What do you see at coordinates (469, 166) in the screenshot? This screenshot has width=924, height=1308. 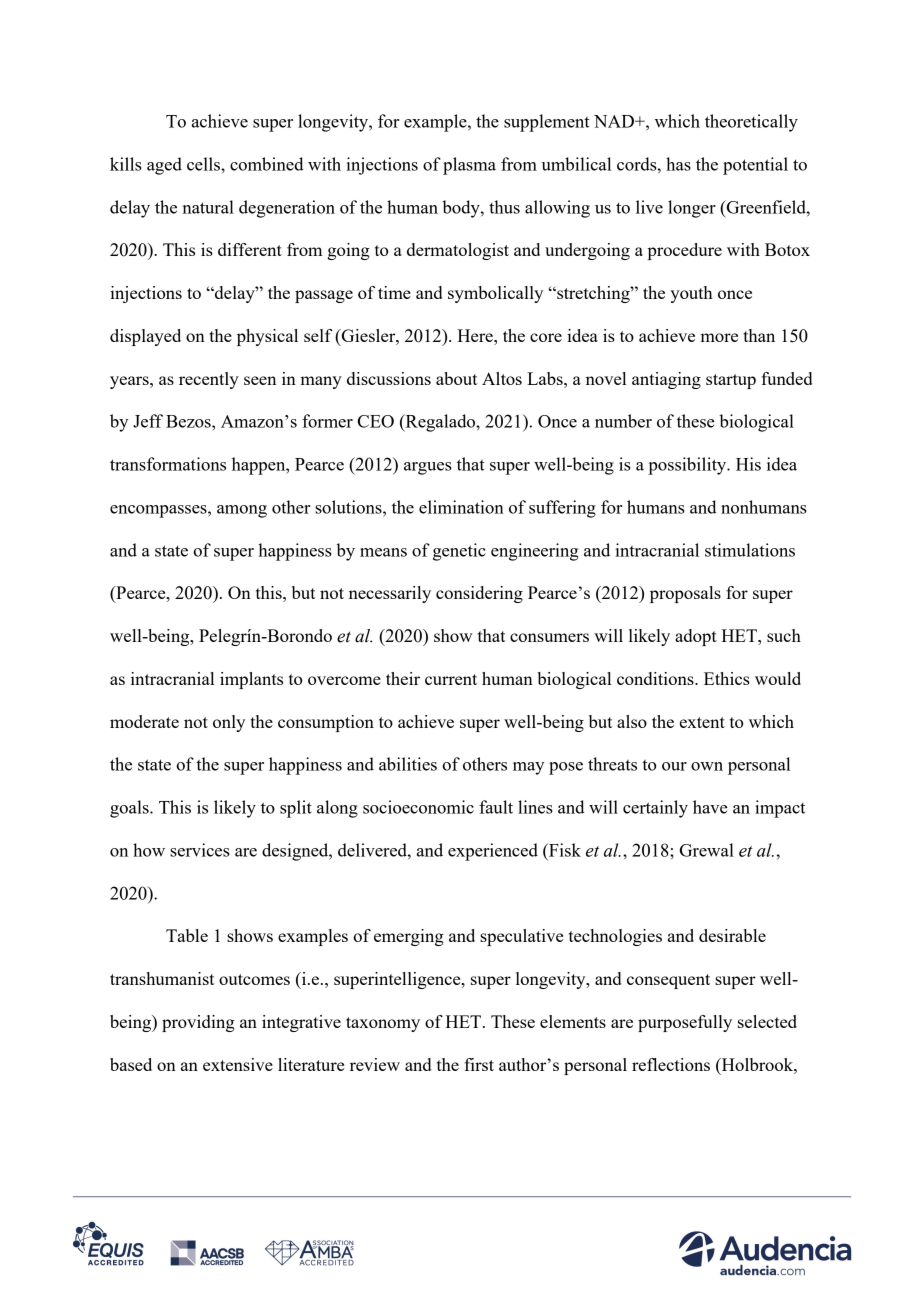 I see `plasma` at bounding box center [469, 166].
